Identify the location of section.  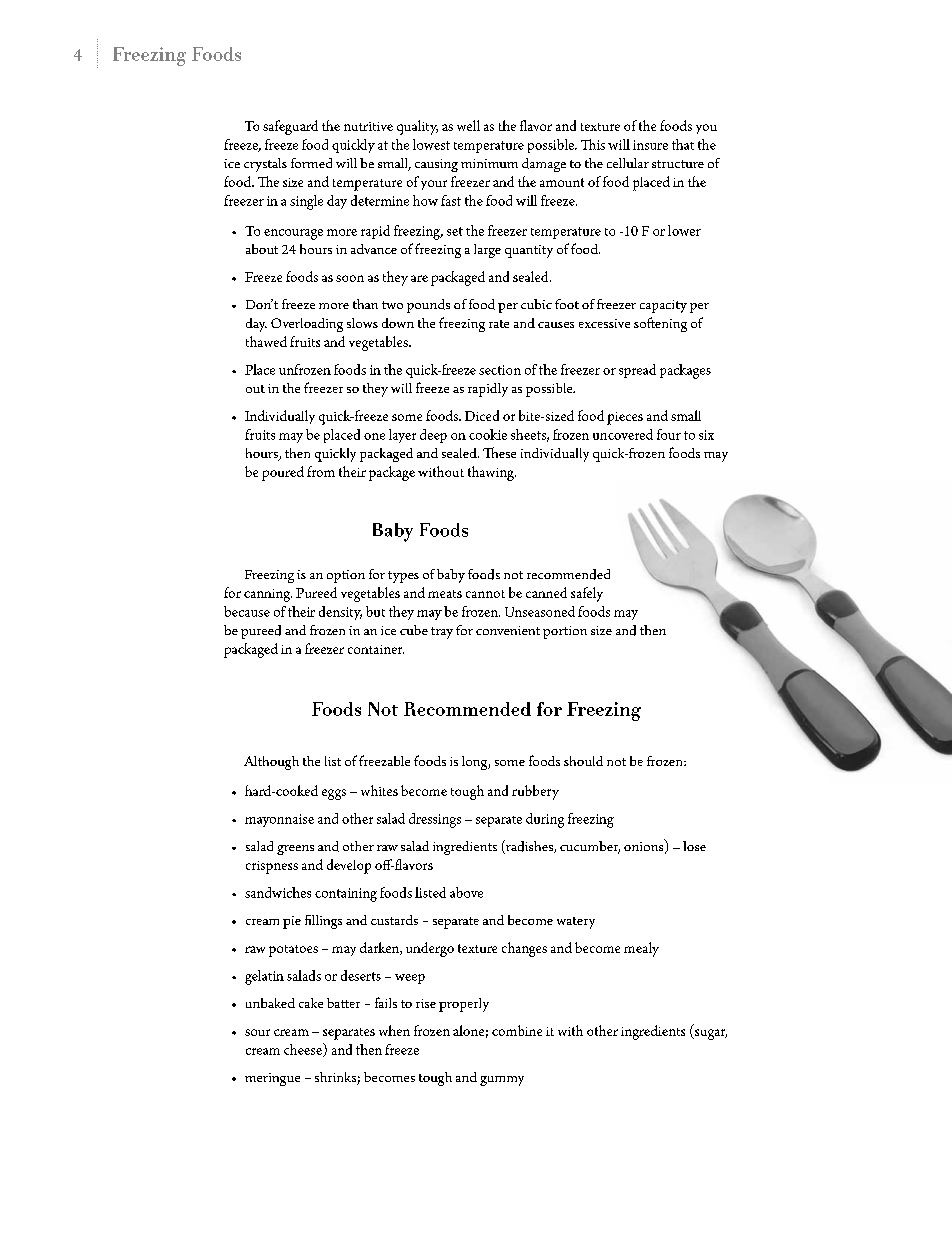
(500, 370).
